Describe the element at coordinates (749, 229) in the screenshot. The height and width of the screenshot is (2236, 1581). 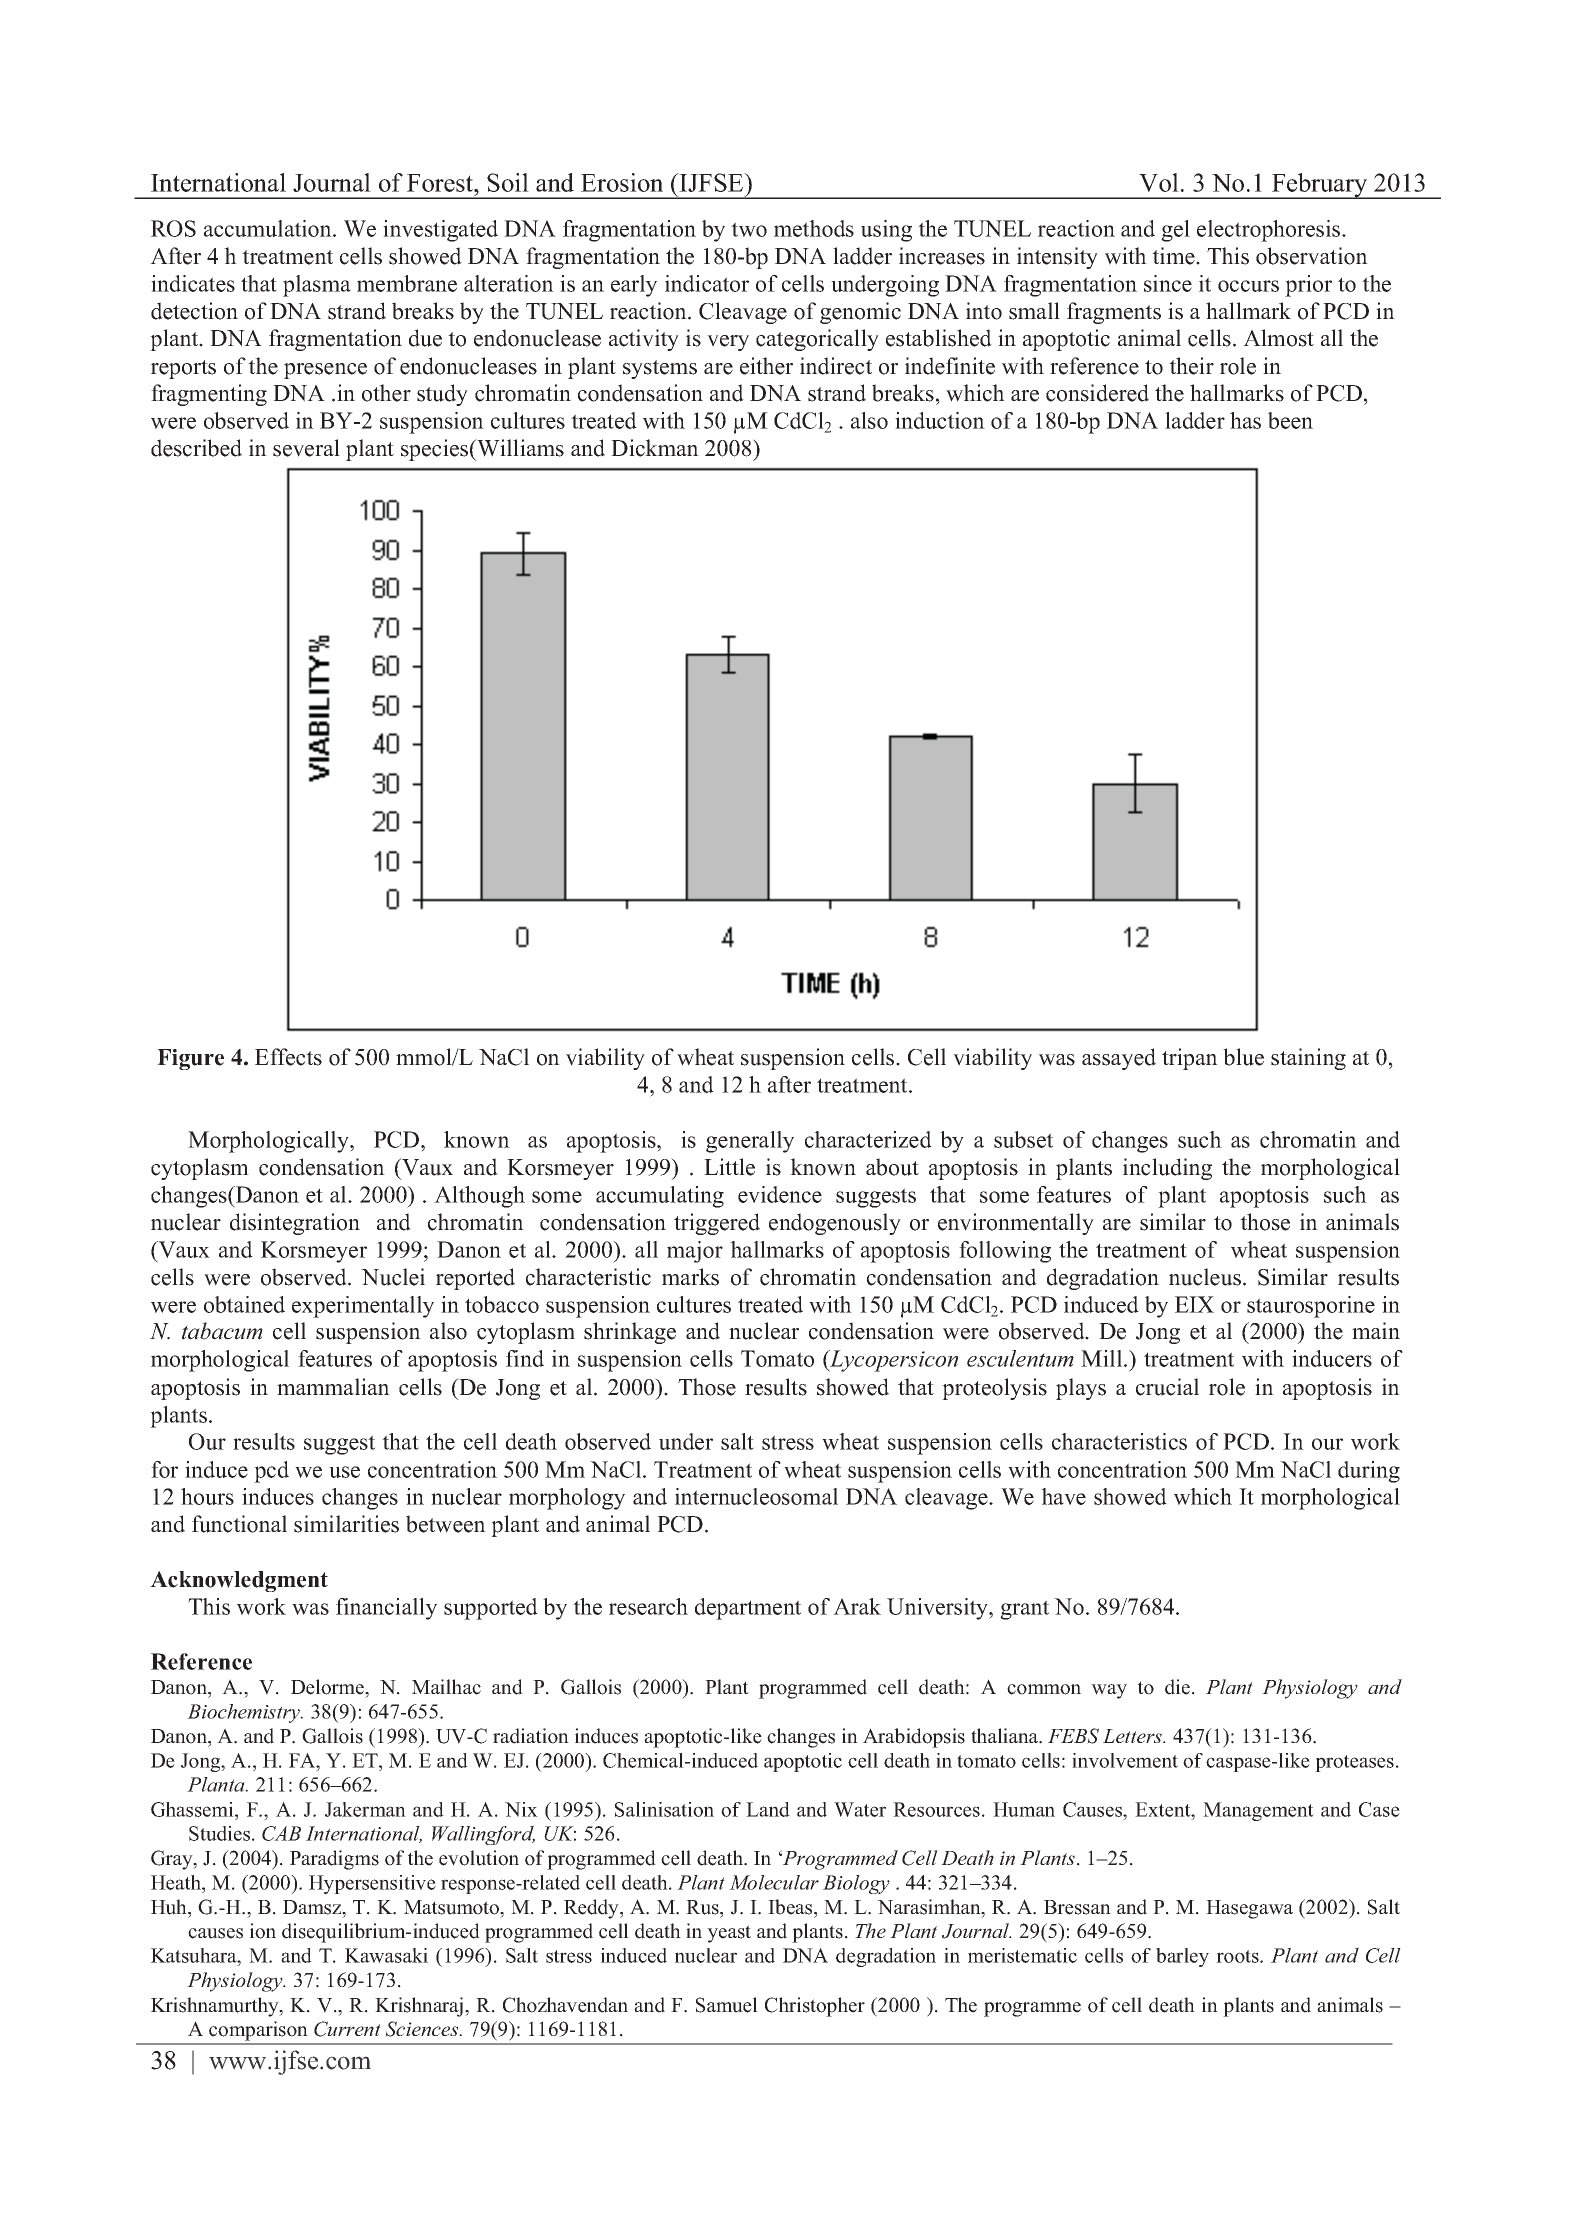
I see `two` at that location.
